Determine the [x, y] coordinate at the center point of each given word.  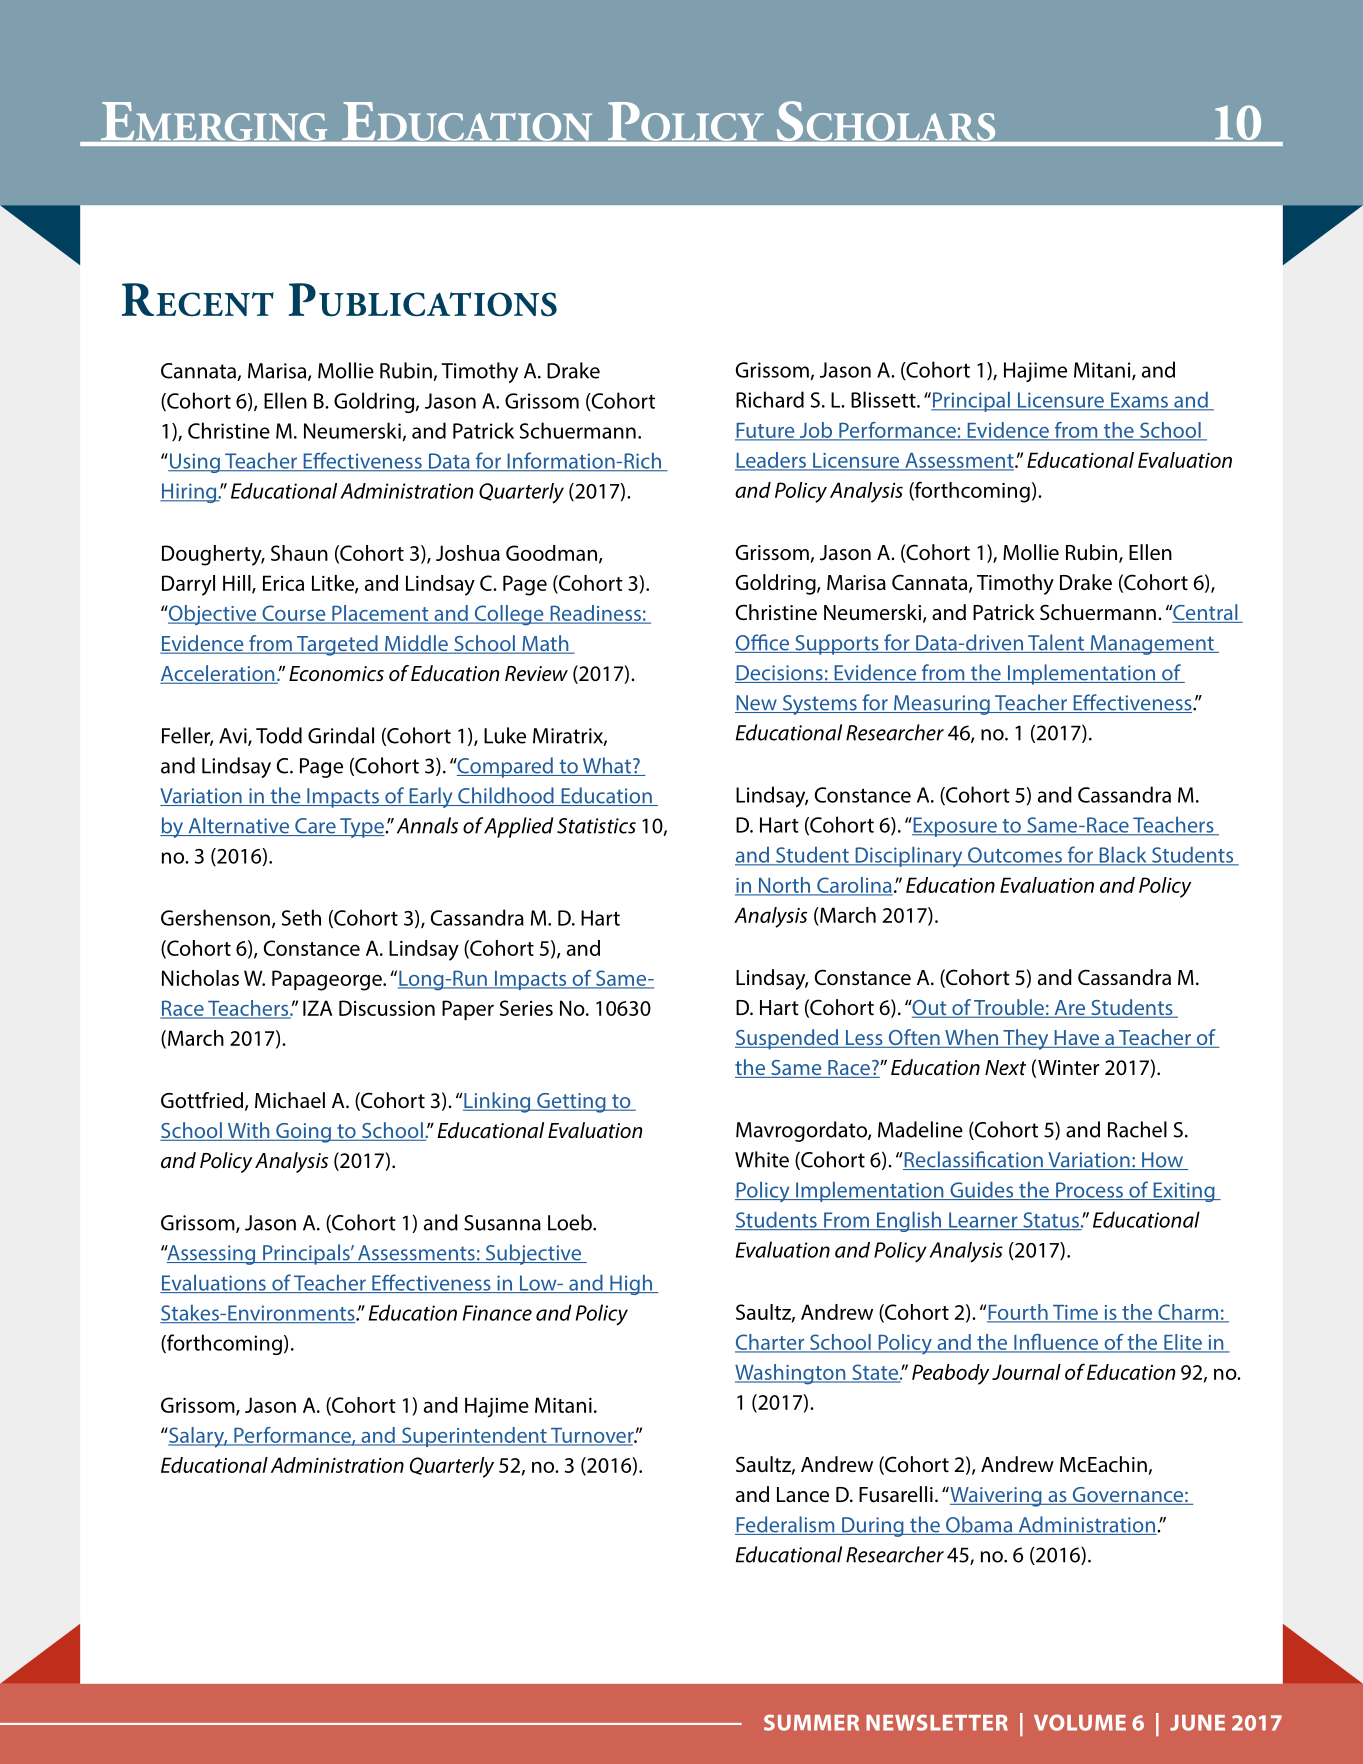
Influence [1056, 1343]
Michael [290, 1100]
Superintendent [474, 1437]
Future [766, 431]
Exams [1139, 401]
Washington [791, 1374]
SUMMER [811, 1722]
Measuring [942, 705]
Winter [1069, 1067]
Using [194, 463]
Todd [279, 735]
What [607, 766]
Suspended [787, 1039]
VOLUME [1080, 1722]
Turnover [592, 1436]
